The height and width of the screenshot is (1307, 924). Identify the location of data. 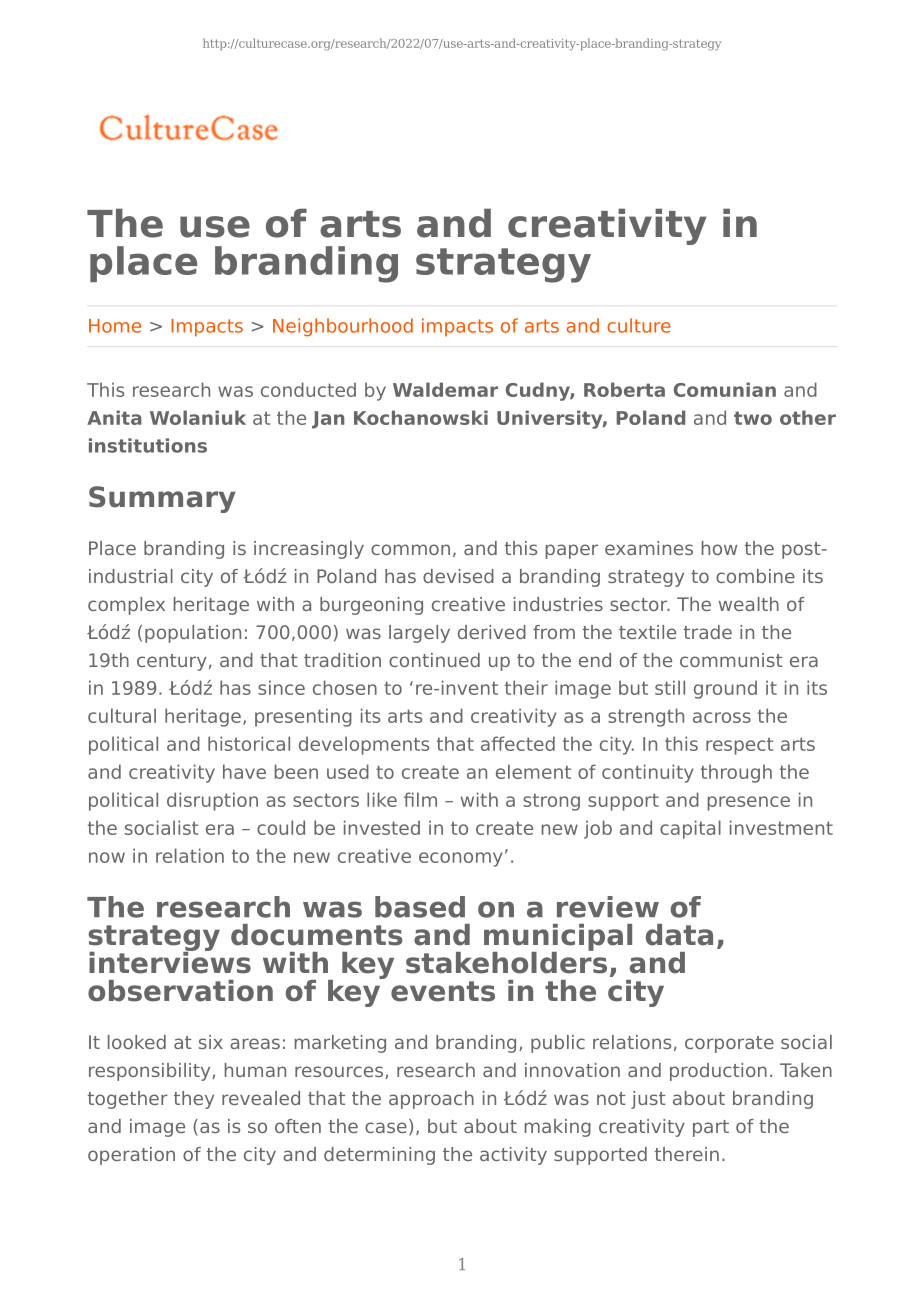
(679, 935).
